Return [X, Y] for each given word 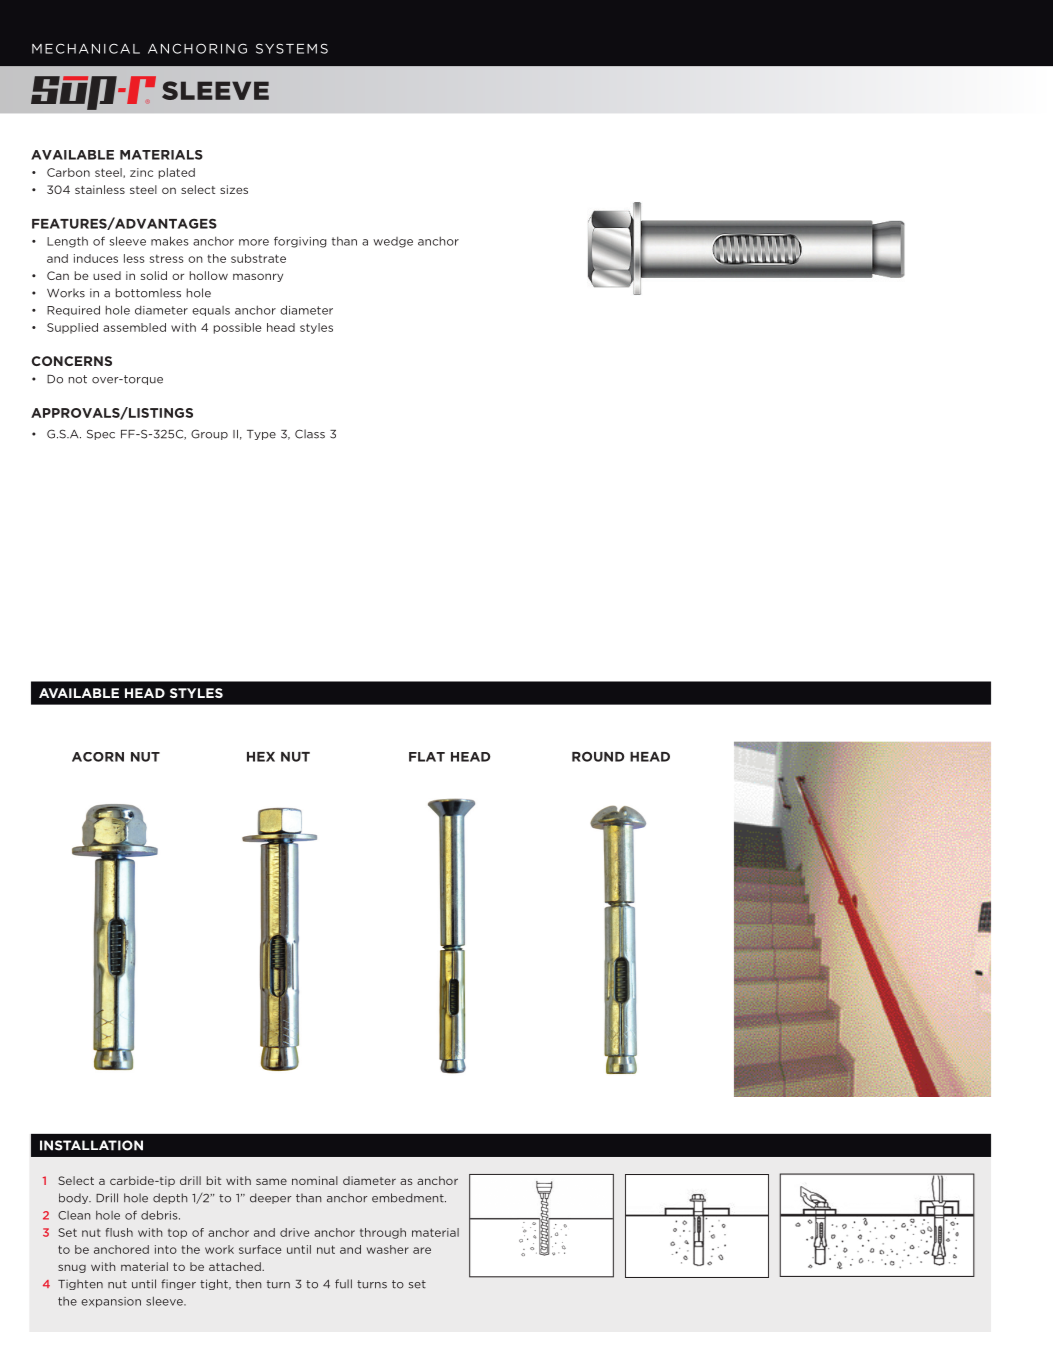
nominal [315, 1180]
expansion [111, 1302]
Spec [101, 434]
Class [310, 434]
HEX [261, 757]
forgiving [300, 242]
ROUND [598, 756]
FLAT [427, 757]
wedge [393, 242]
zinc [141, 172]
